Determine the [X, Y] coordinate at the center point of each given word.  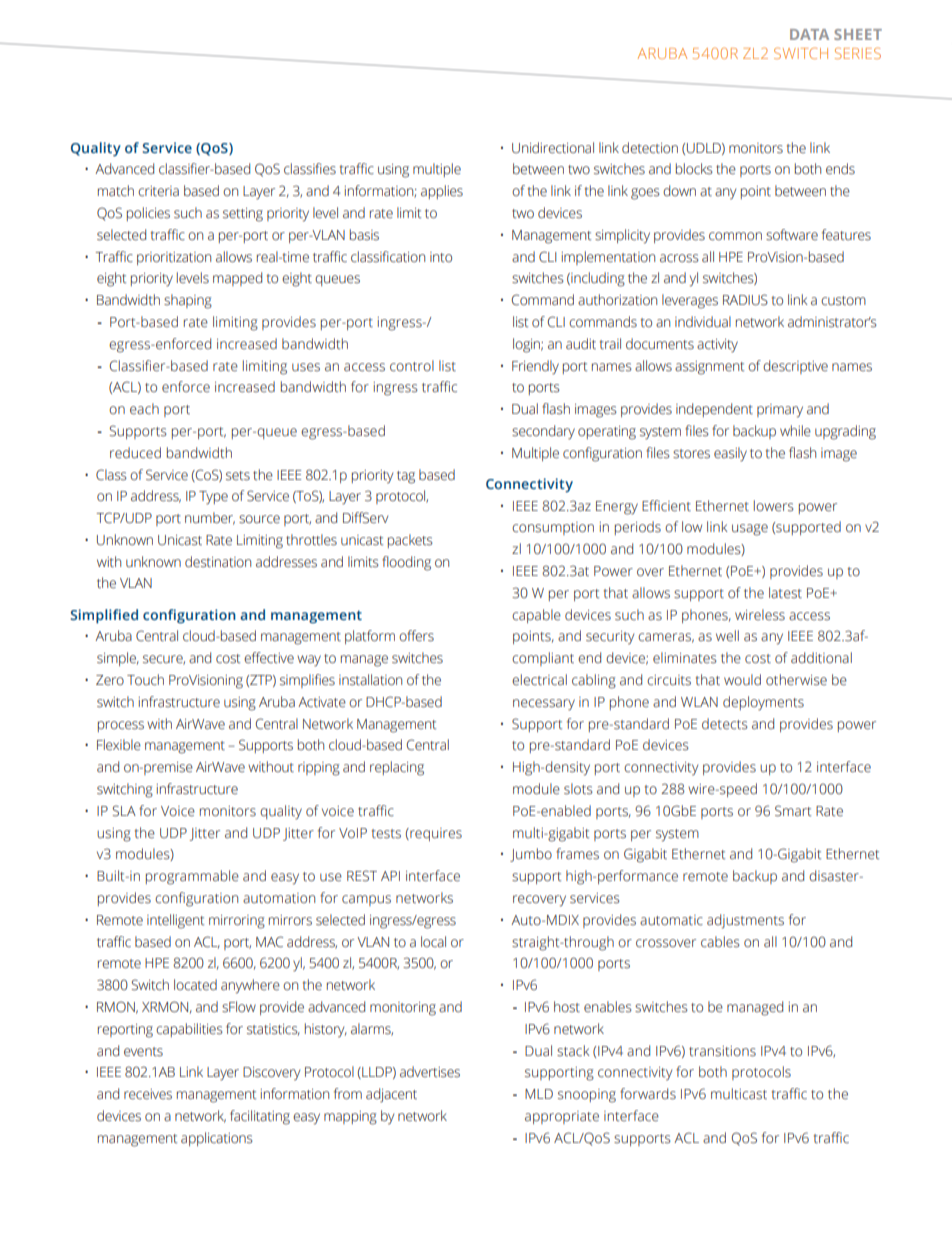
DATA [809, 34]
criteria [158, 191]
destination [218, 562]
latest [785, 593]
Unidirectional [553, 148]
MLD [539, 1094]
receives [148, 1094]
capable [536, 616]
